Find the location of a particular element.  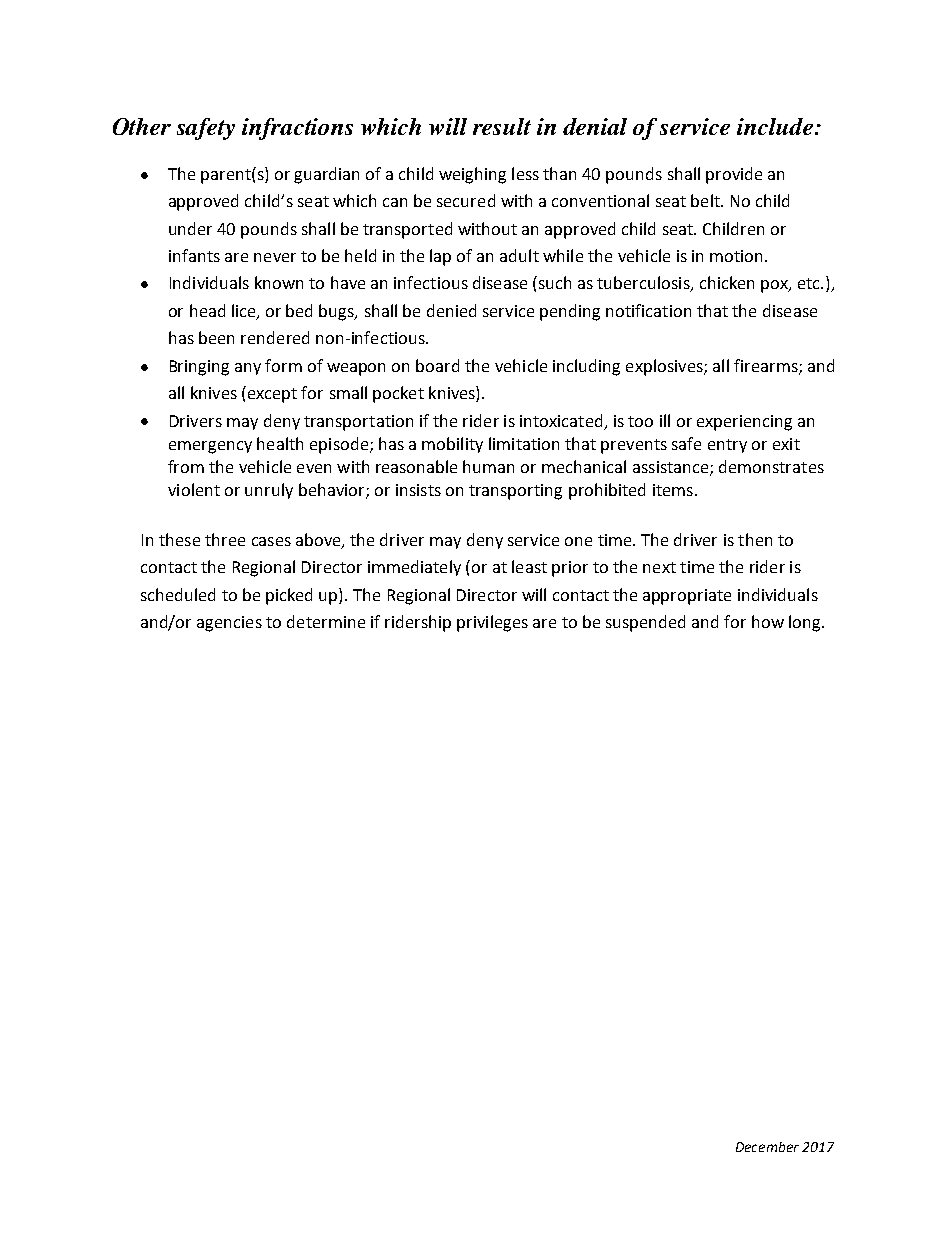

weighing is located at coordinates (472, 175).
